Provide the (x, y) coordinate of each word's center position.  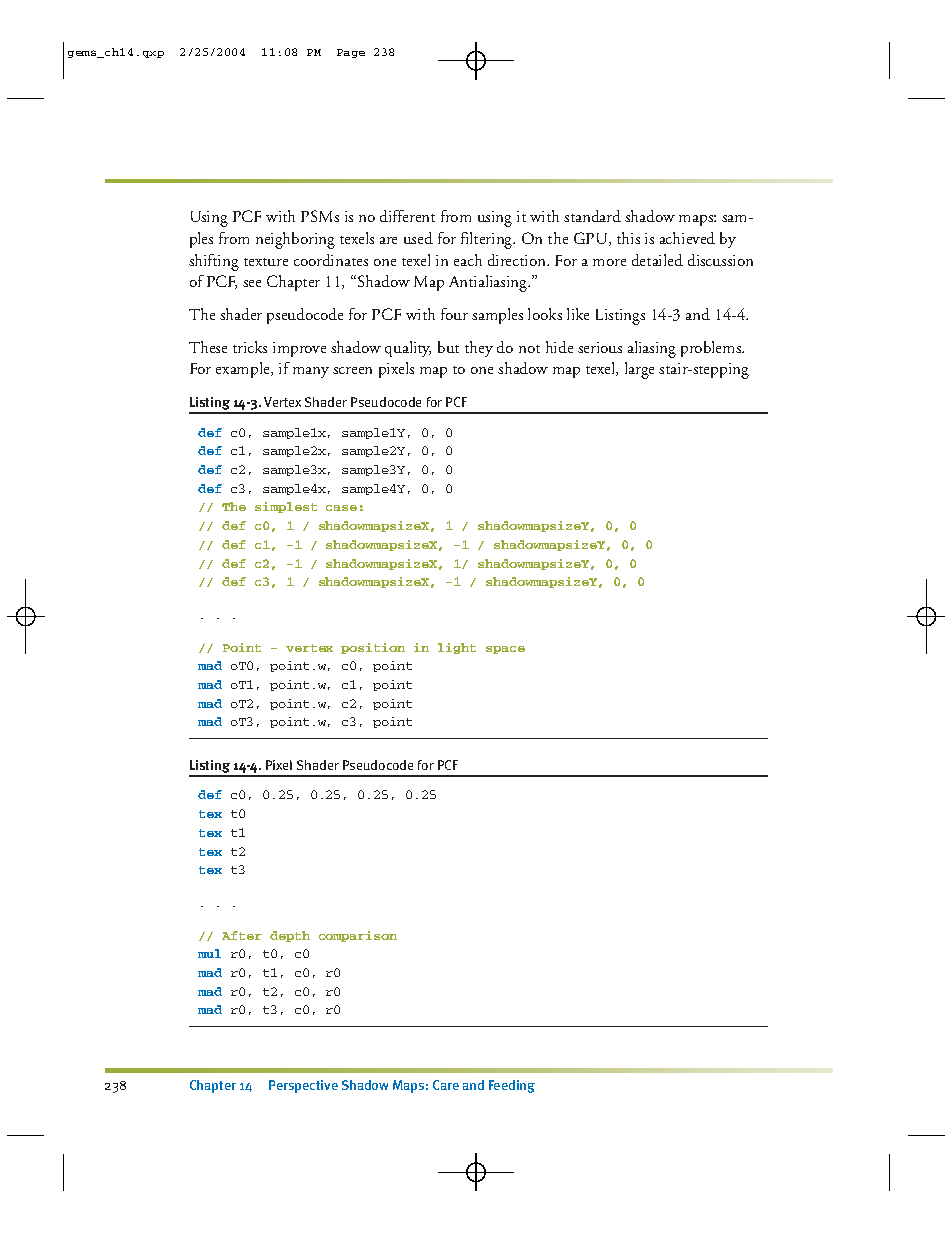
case (341, 508)
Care (446, 1085)
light (457, 648)
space (505, 650)
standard (592, 216)
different (407, 216)
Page (351, 53)
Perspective (303, 1086)
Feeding (512, 1086)
